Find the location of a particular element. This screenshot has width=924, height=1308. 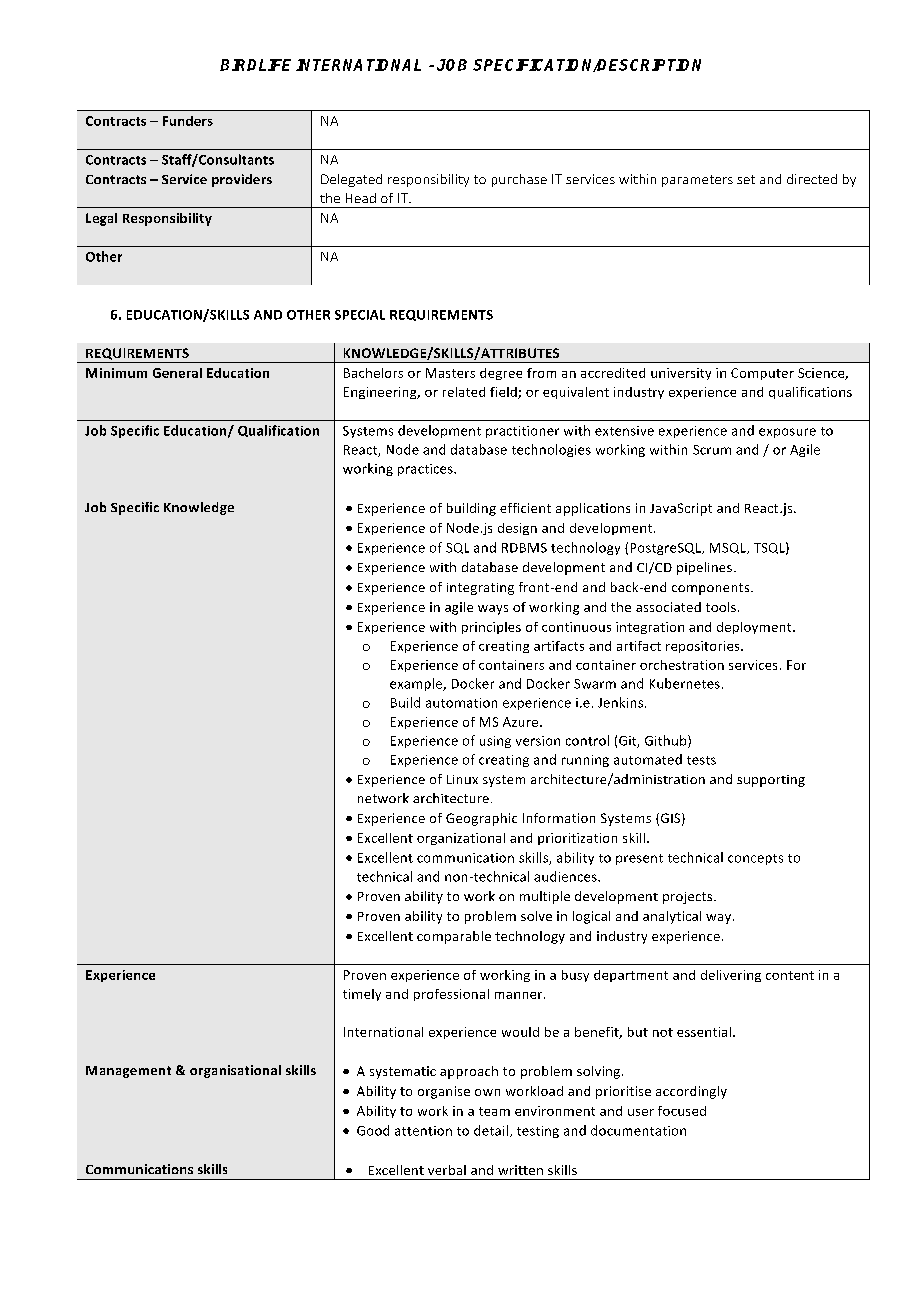

set is located at coordinates (746, 179).
